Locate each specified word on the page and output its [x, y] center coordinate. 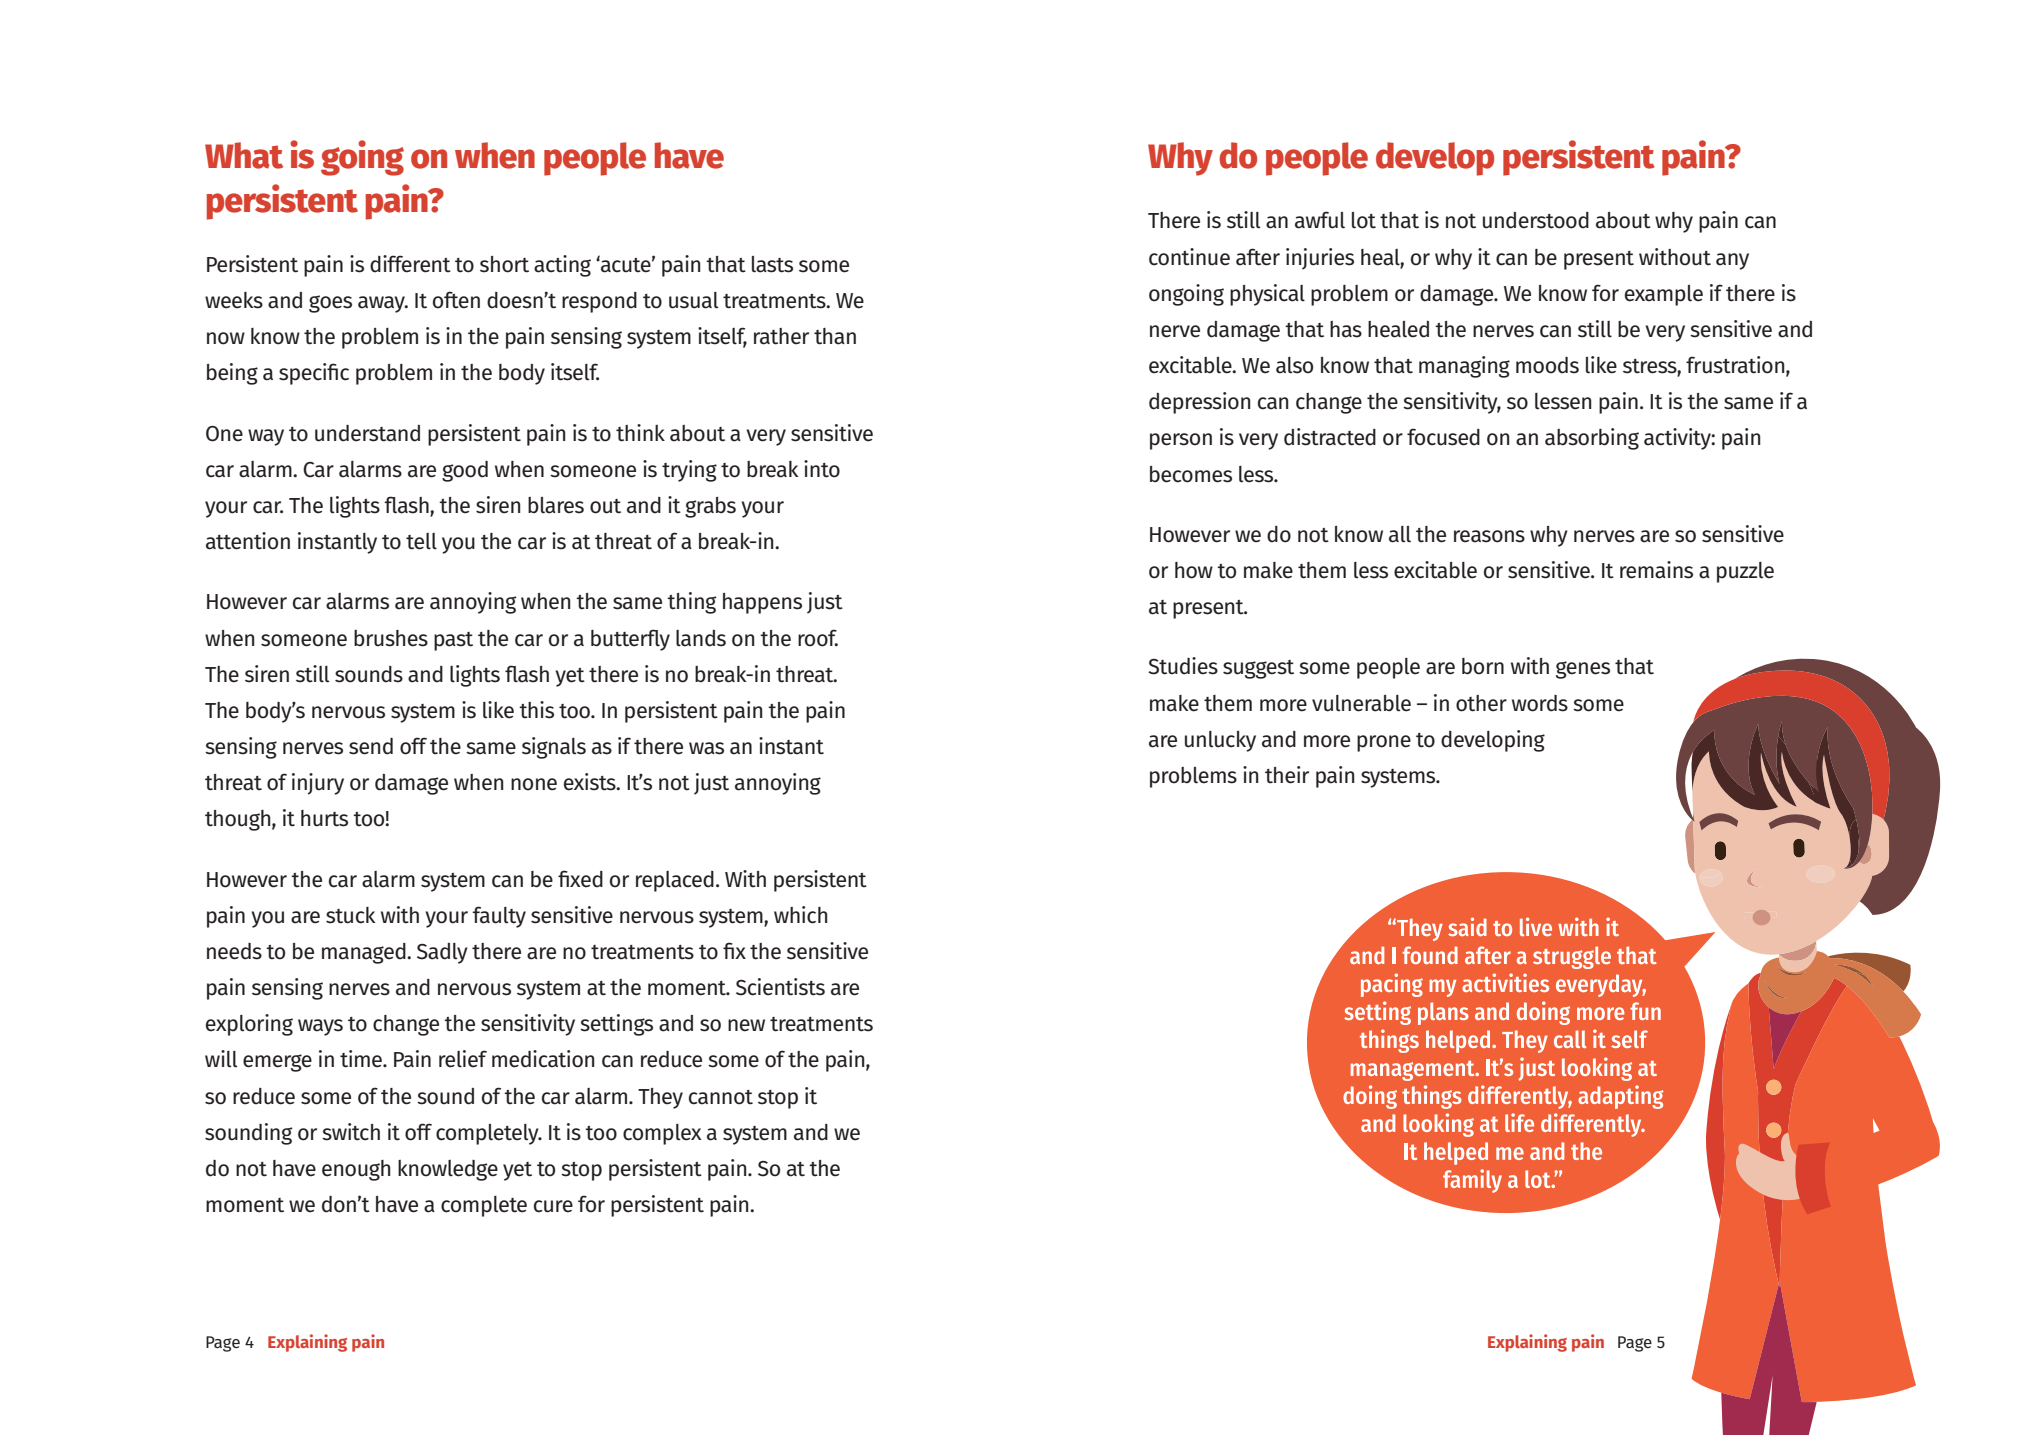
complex [662, 1134]
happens [762, 603]
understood [1536, 220]
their [1287, 775]
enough [356, 1170]
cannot [721, 1097]
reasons [1489, 536]
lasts [772, 264]
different [410, 264]
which [801, 915]
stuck [351, 915]
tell [421, 541]
